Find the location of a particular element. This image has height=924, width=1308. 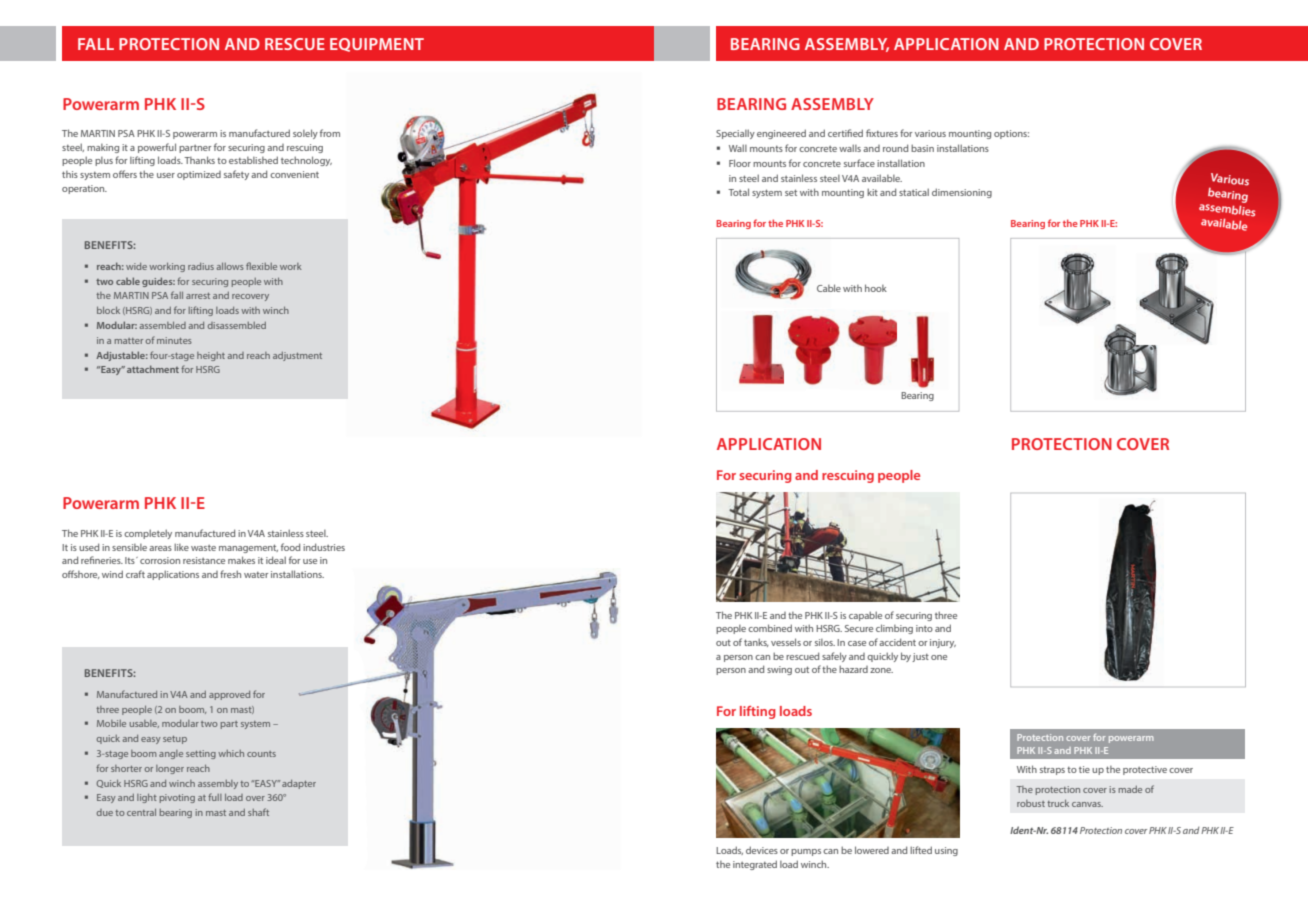

capable is located at coordinates (865, 616).
